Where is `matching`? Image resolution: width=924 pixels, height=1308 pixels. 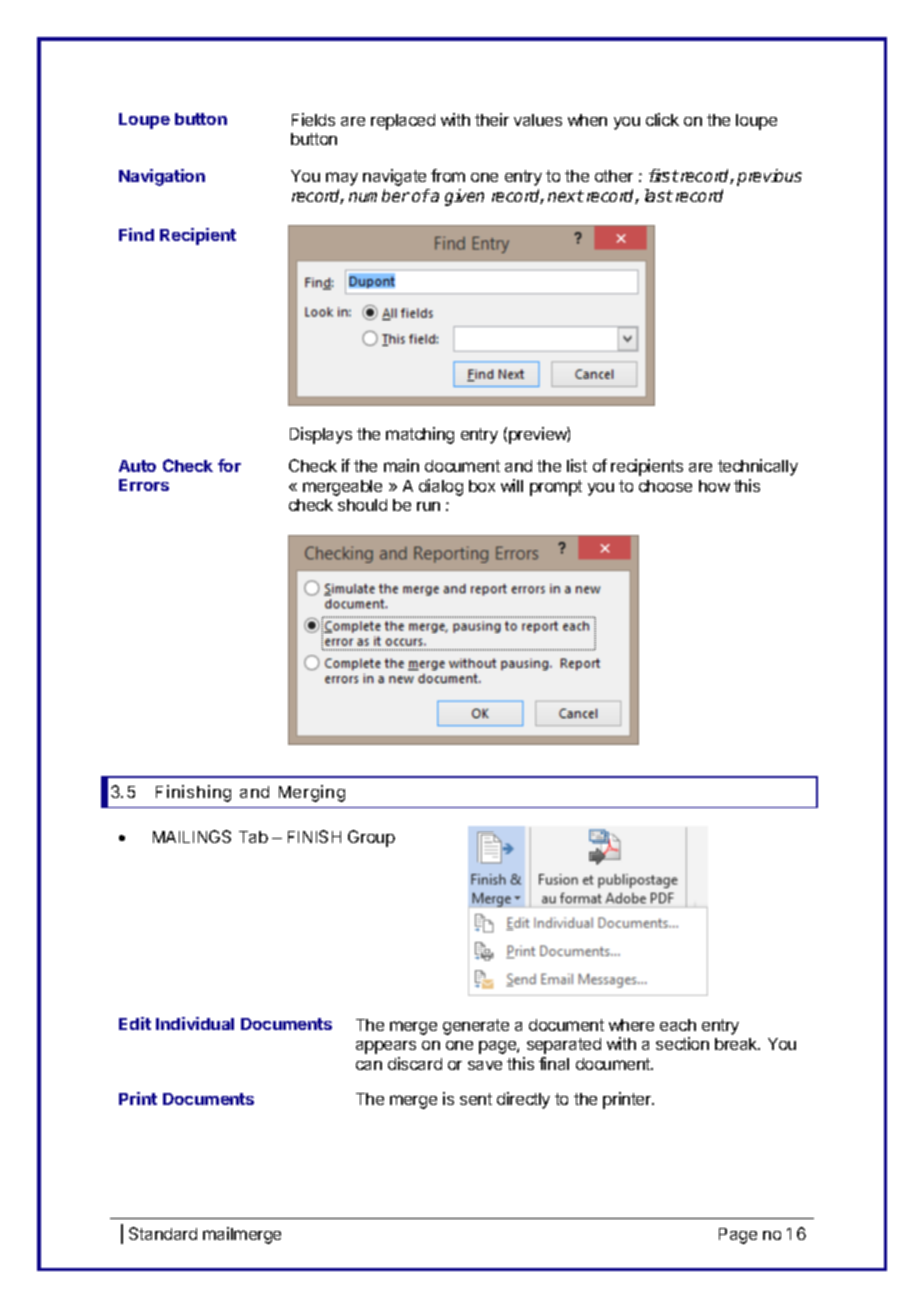 matching is located at coordinates (420, 435).
